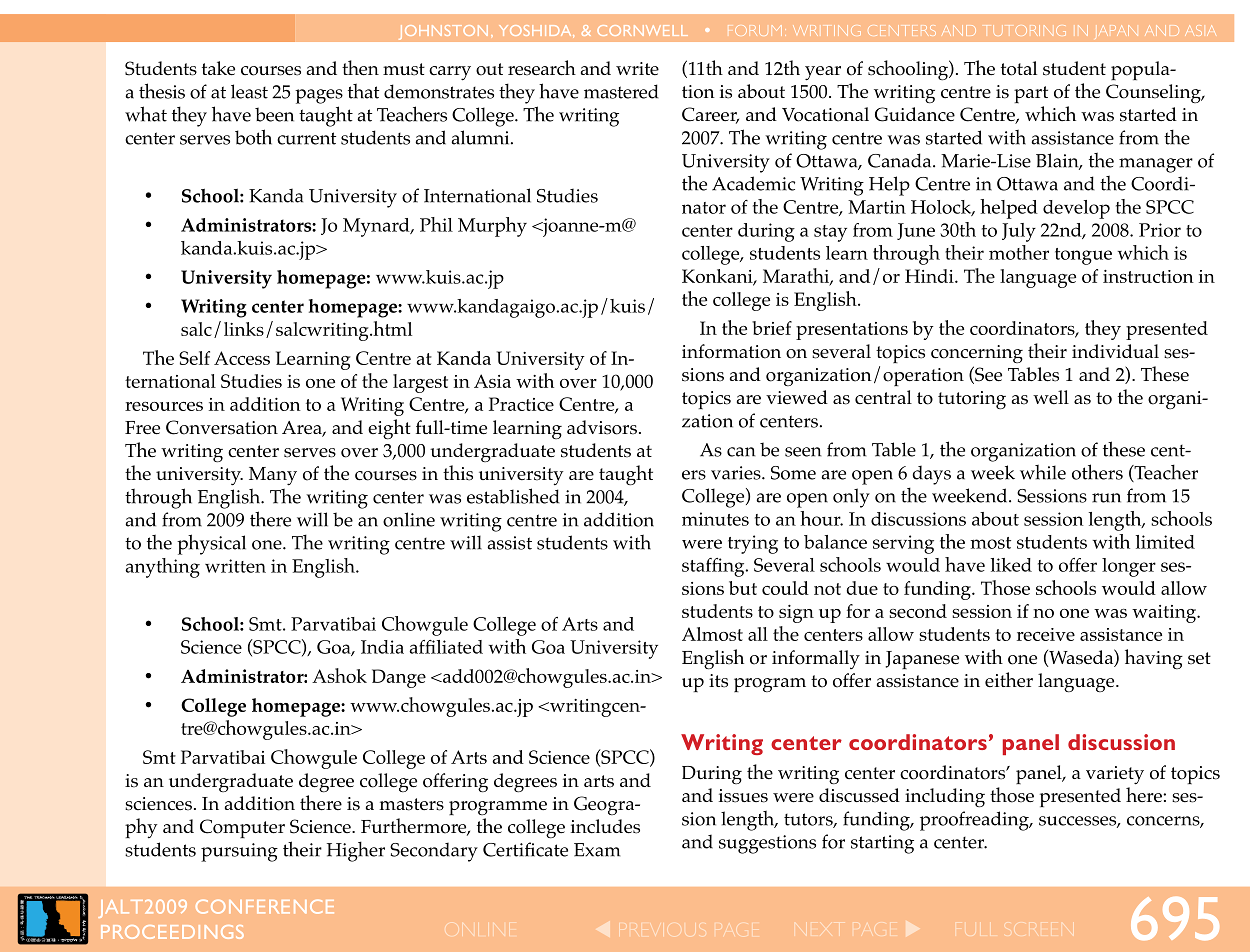 The image size is (1250, 952). What do you see at coordinates (714, 567) in the page?
I see `staffing` at bounding box center [714, 567].
